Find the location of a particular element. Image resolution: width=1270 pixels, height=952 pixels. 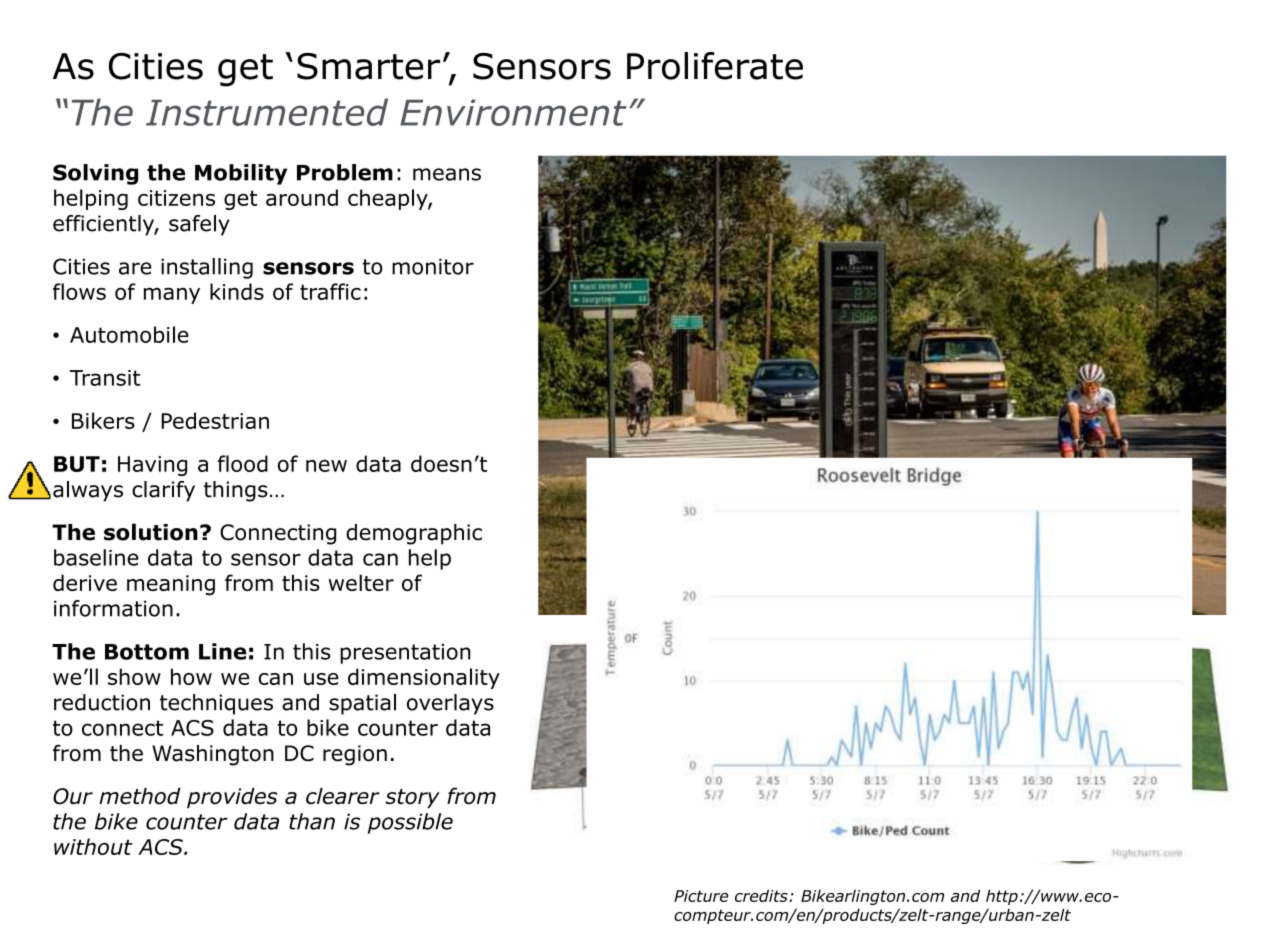

monitor is located at coordinates (433, 266).
